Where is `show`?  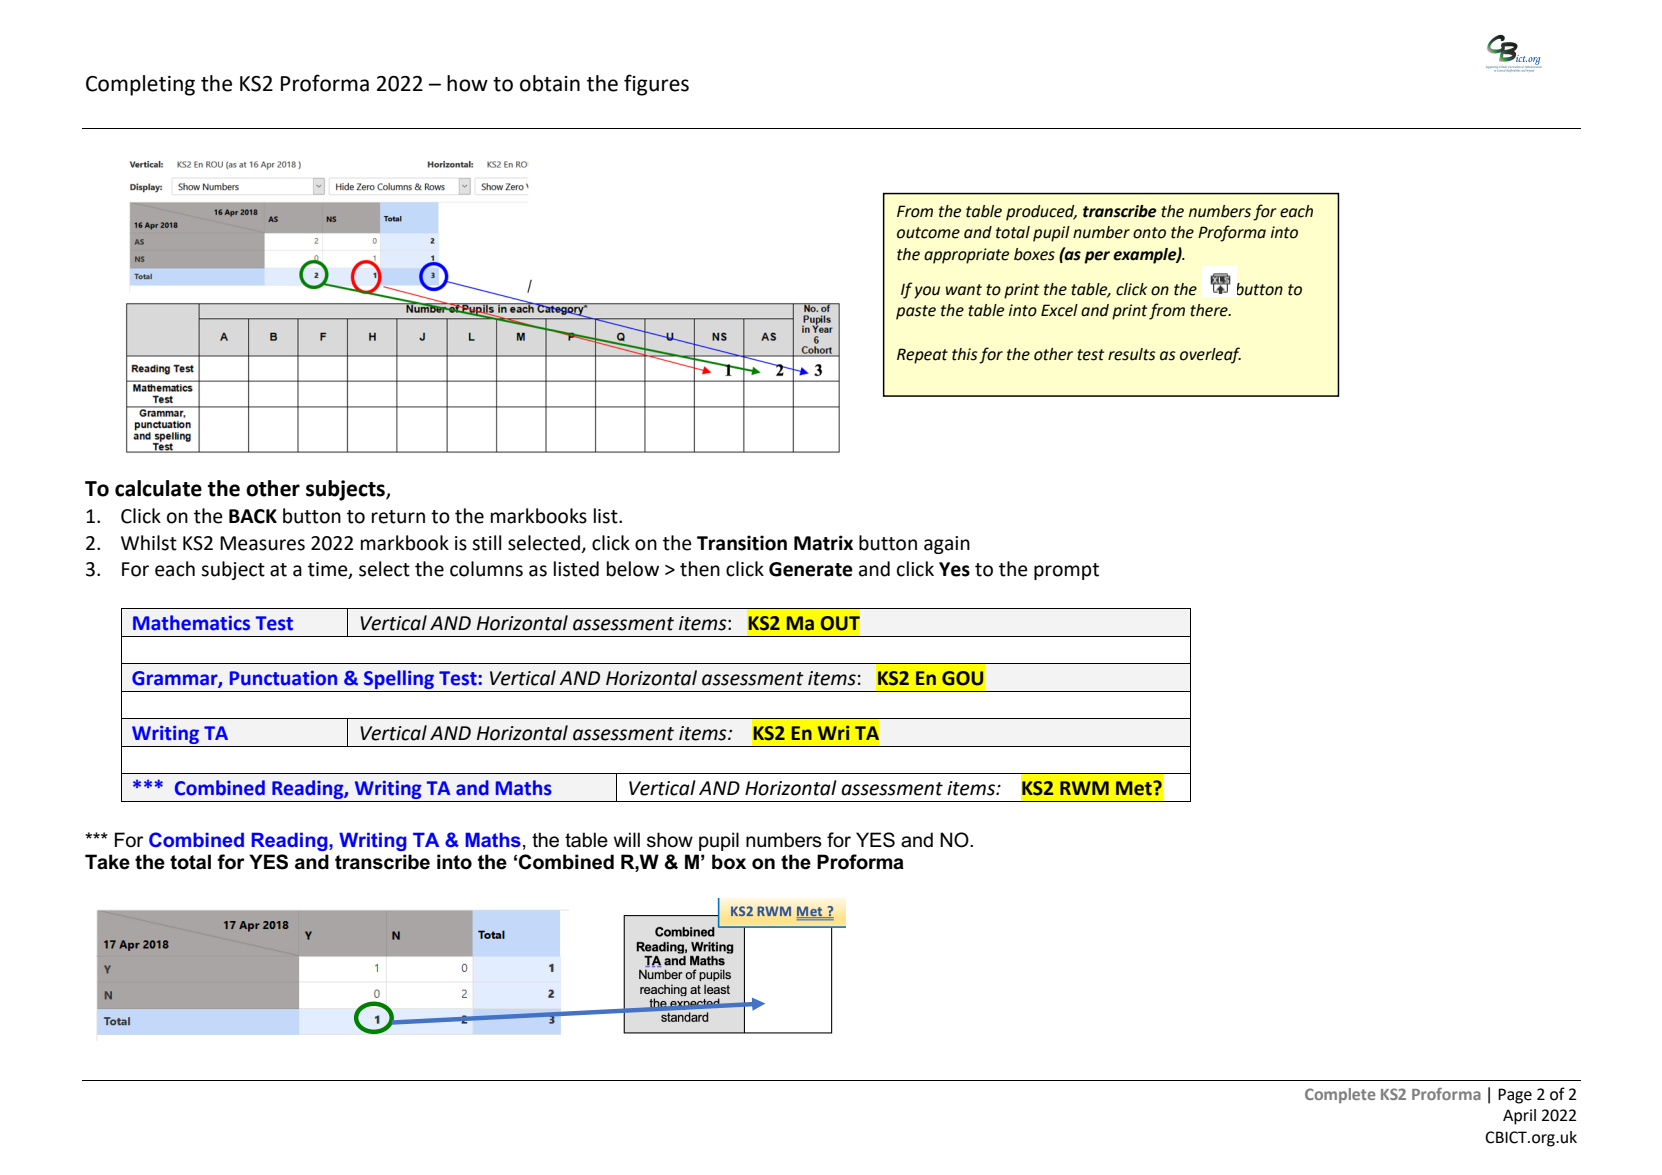
show is located at coordinates (670, 840).
